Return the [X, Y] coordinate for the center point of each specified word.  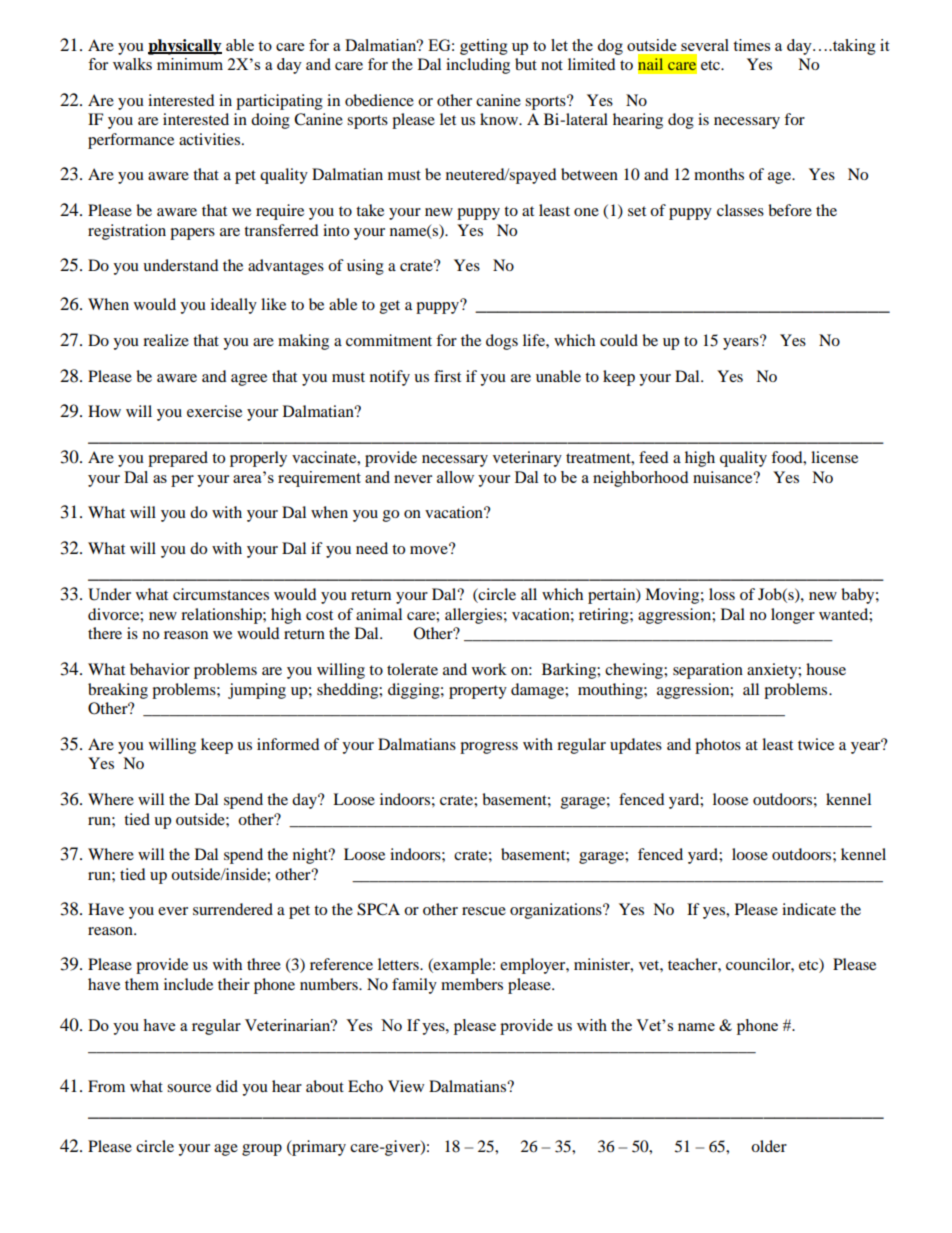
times [751, 45]
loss [722, 594]
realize [166, 340]
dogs [502, 342]
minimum [190, 64]
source [189, 1088]
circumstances [221, 594]
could [619, 340]
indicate [809, 909]
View [406, 1086]
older [769, 1146]
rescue [484, 911]
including [478, 66]
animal [379, 614]
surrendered [233, 909]
